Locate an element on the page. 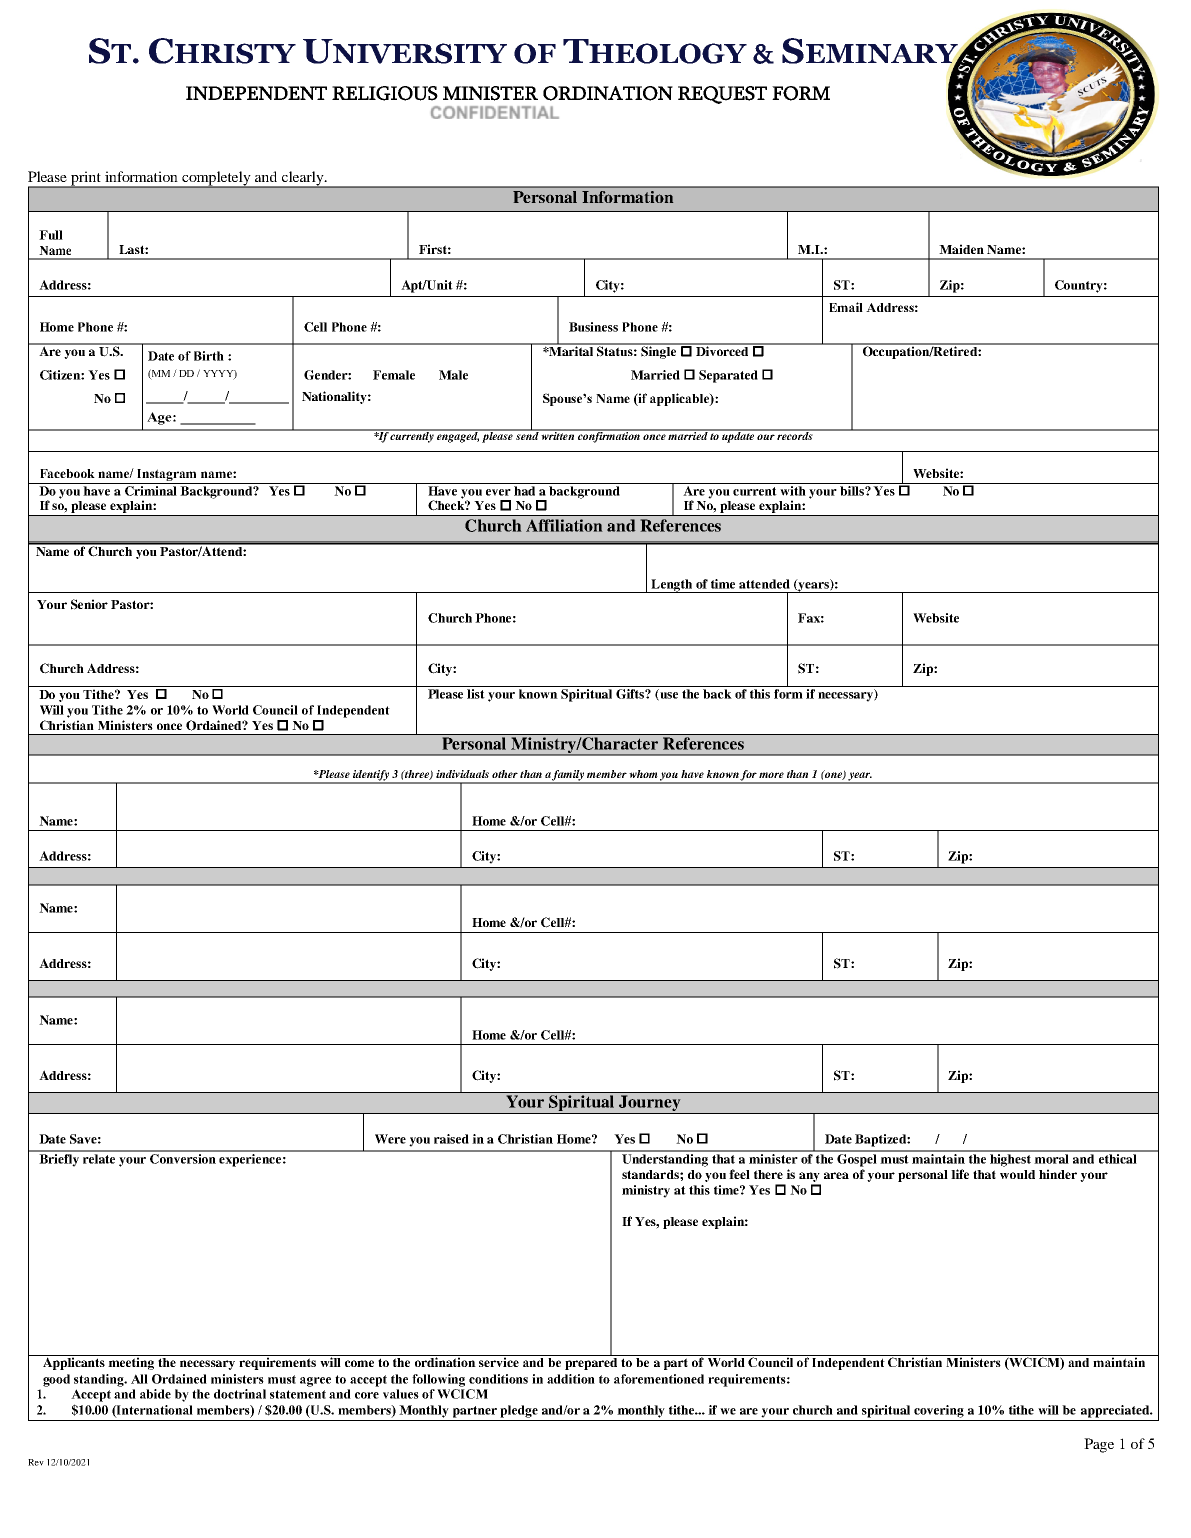 This image has width=1191, height=1538. raised is located at coordinates (451, 1139).
